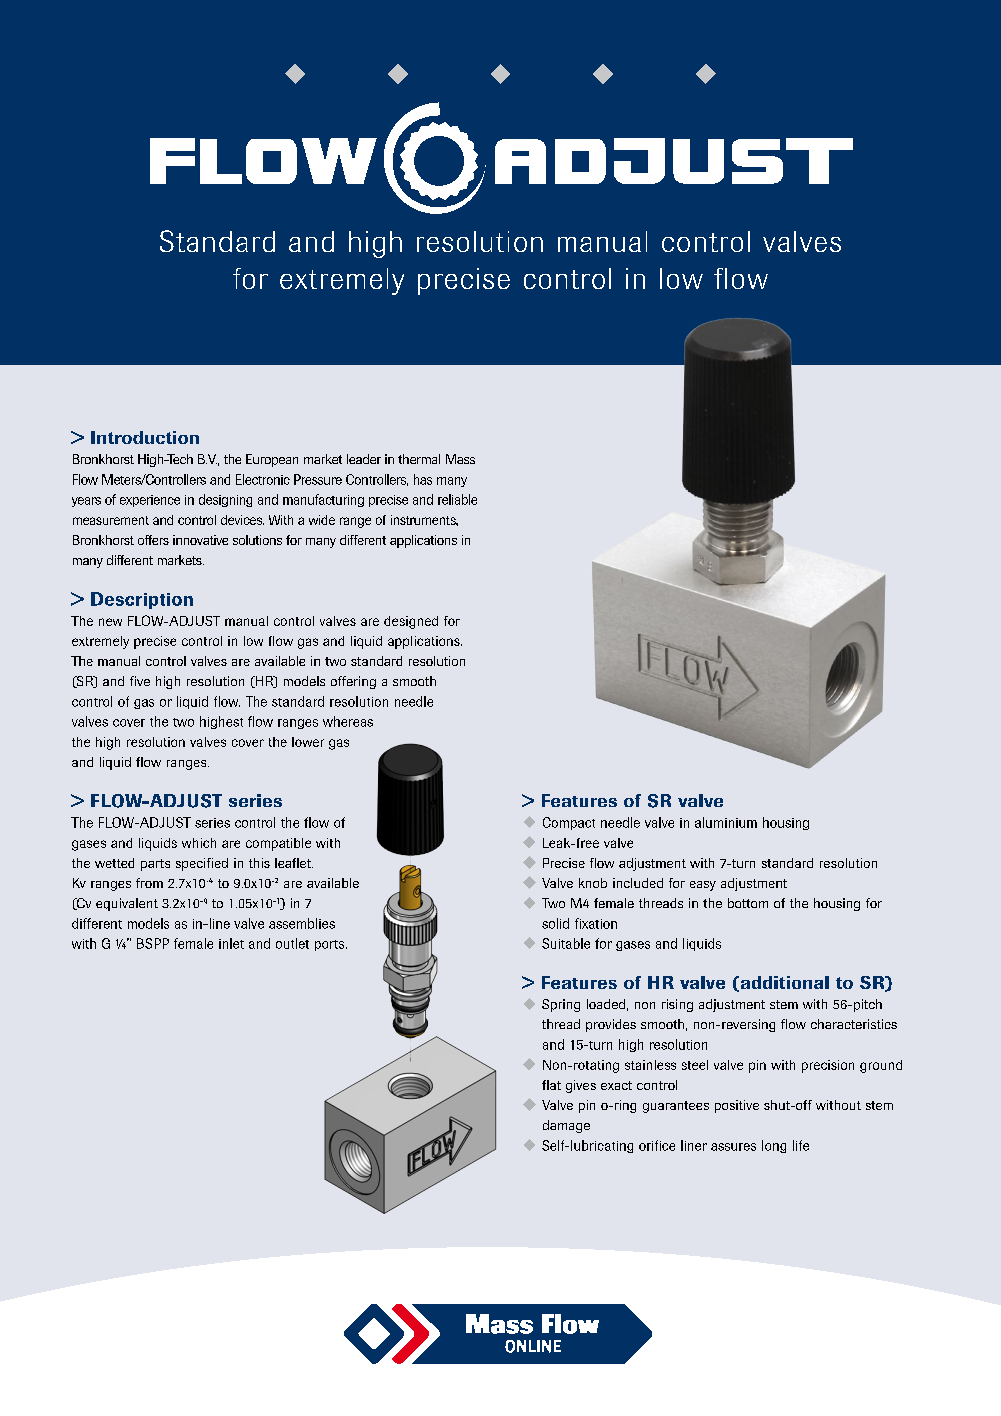 The width and height of the screenshot is (1001, 1416). I want to click on Introduction, so click(145, 437).
